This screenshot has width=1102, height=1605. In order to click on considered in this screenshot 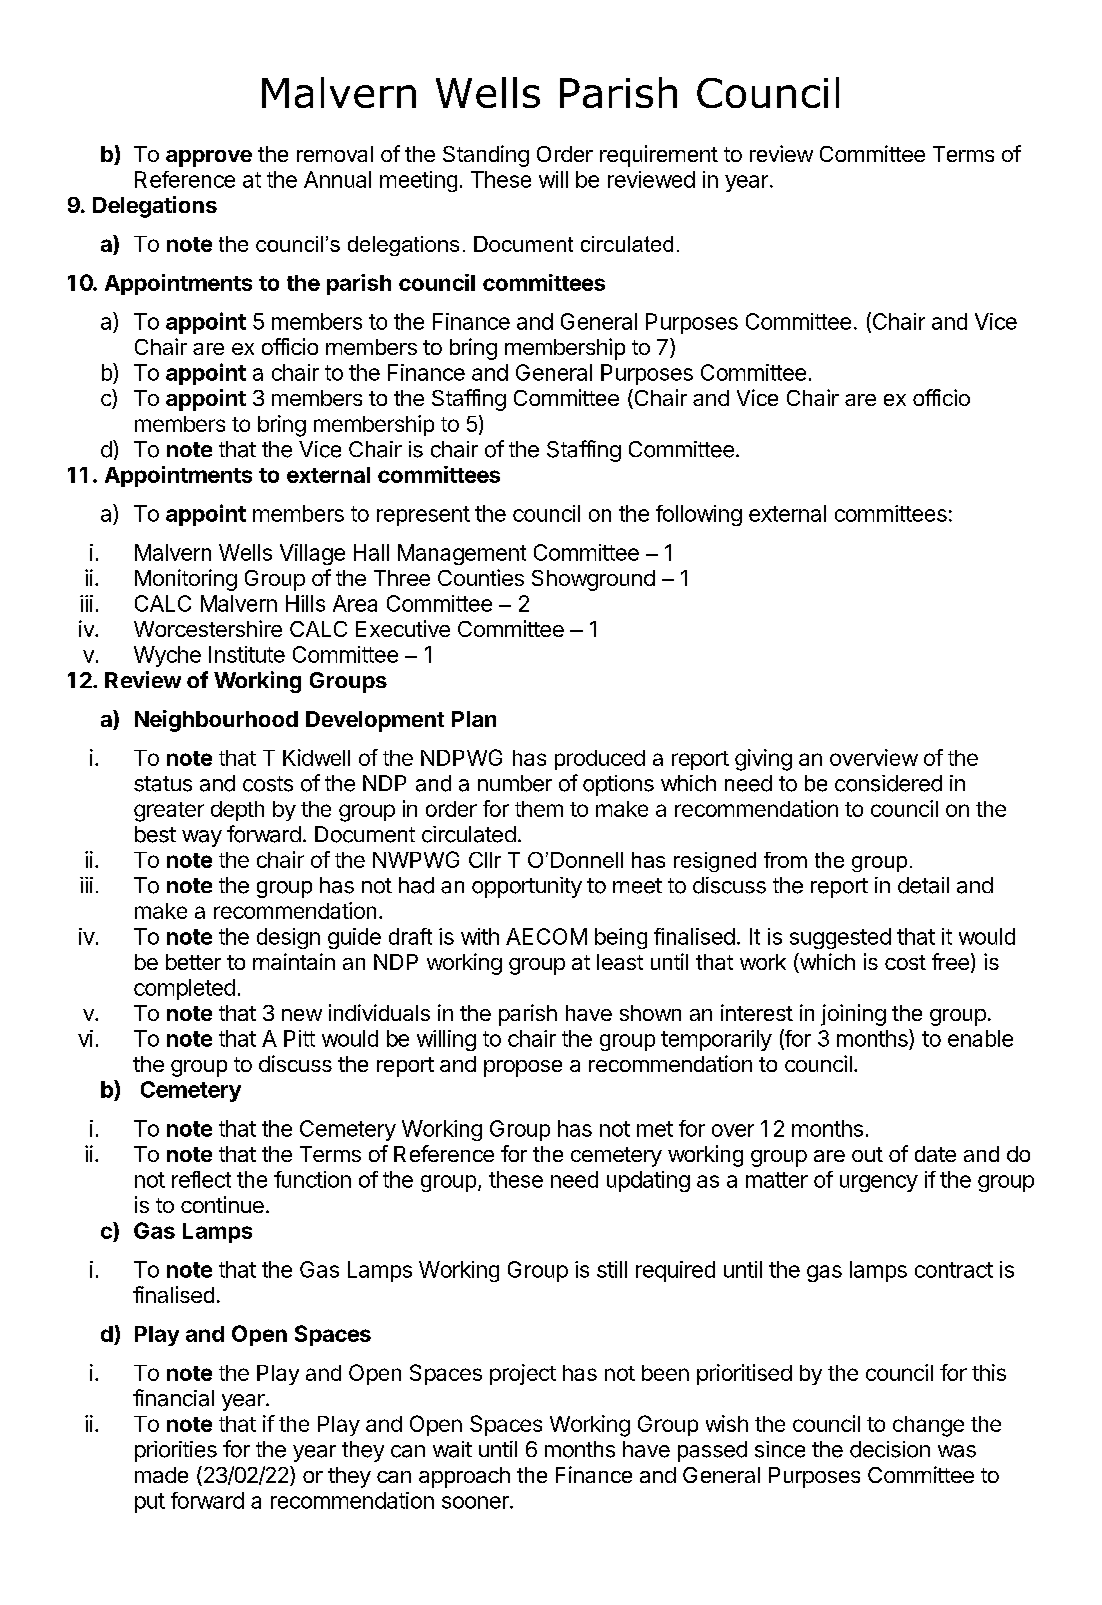, I will do `click(888, 783)`.
